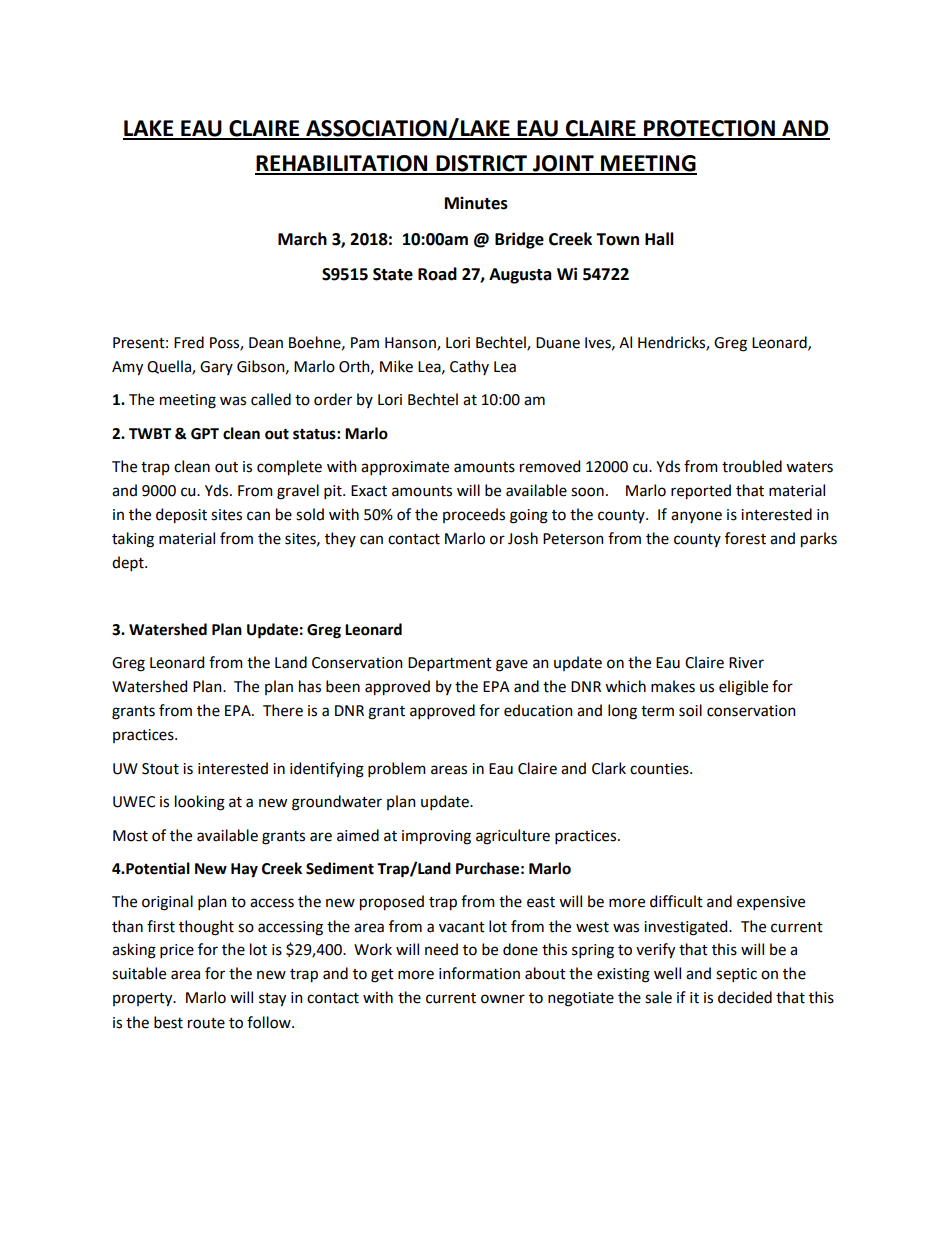  What do you see at coordinates (709, 129) in the document?
I see `PROTECTION` at bounding box center [709, 129].
